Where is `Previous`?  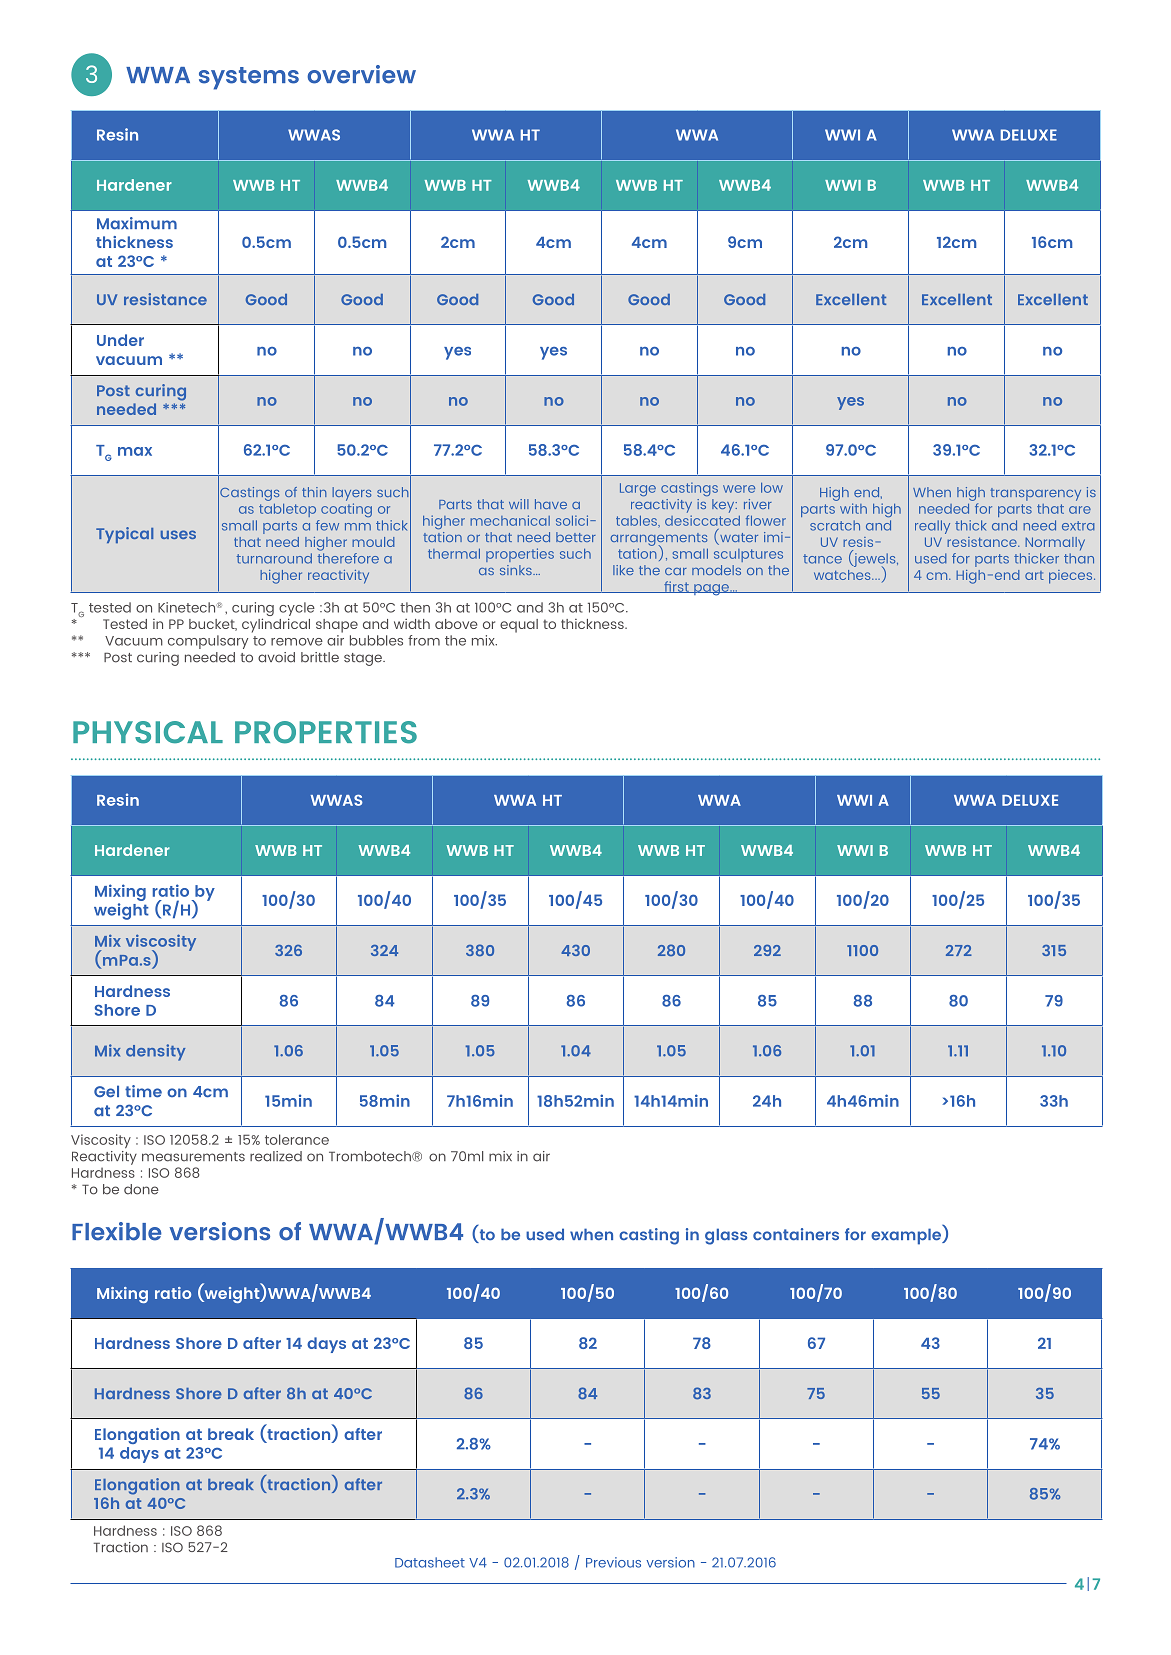 Previous is located at coordinates (613, 1562).
